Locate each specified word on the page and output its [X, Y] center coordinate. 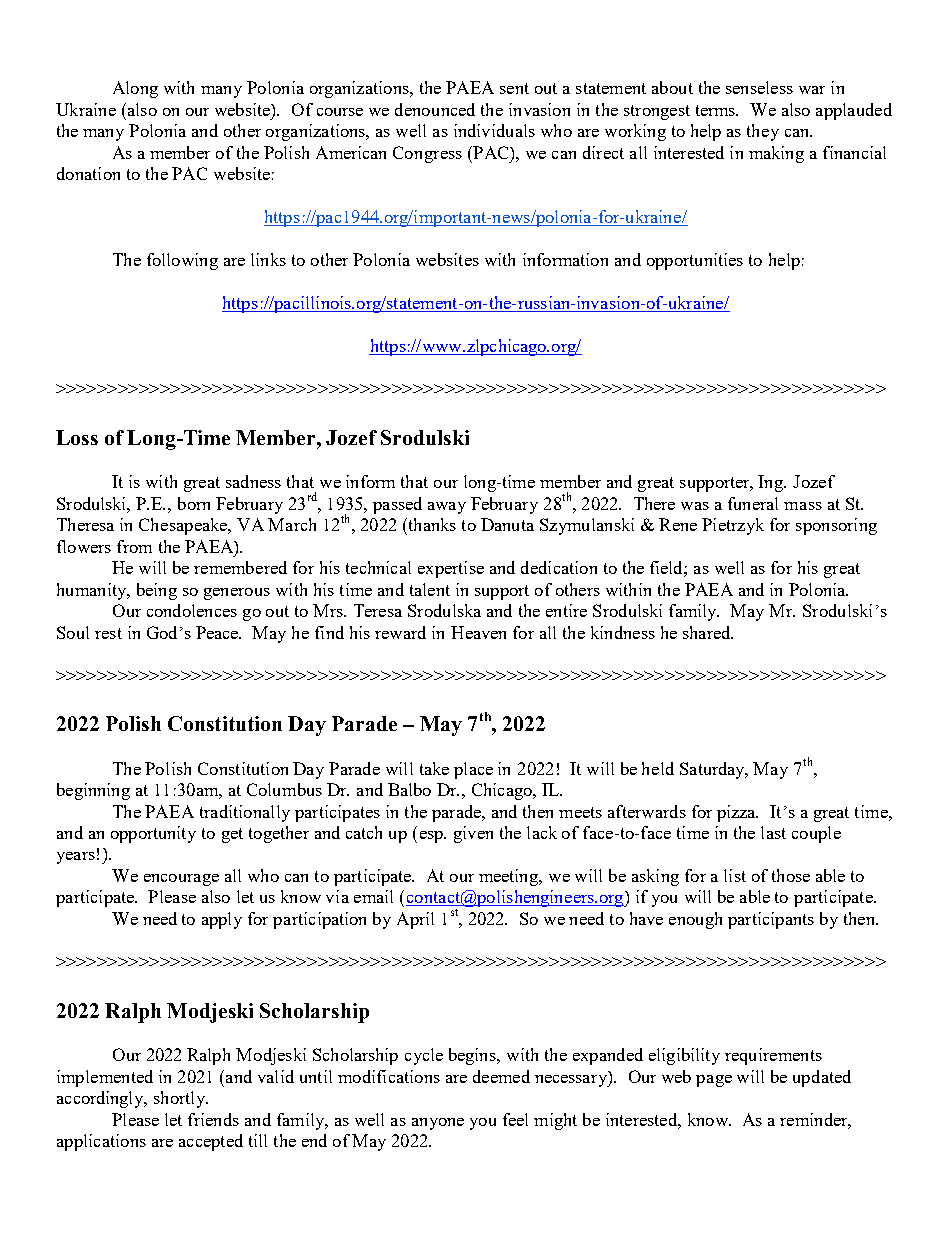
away [447, 508]
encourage [181, 880]
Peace [218, 632]
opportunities [695, 261]
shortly [181, 1099]
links [268, 259]
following [182, 261]
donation [88, 173]
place [473, 770]
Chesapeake [184, 526]
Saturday [714, 770]
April [415, 920]
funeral [753, 503]
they [763, 132]
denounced [435, 109]
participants [771, 920]
